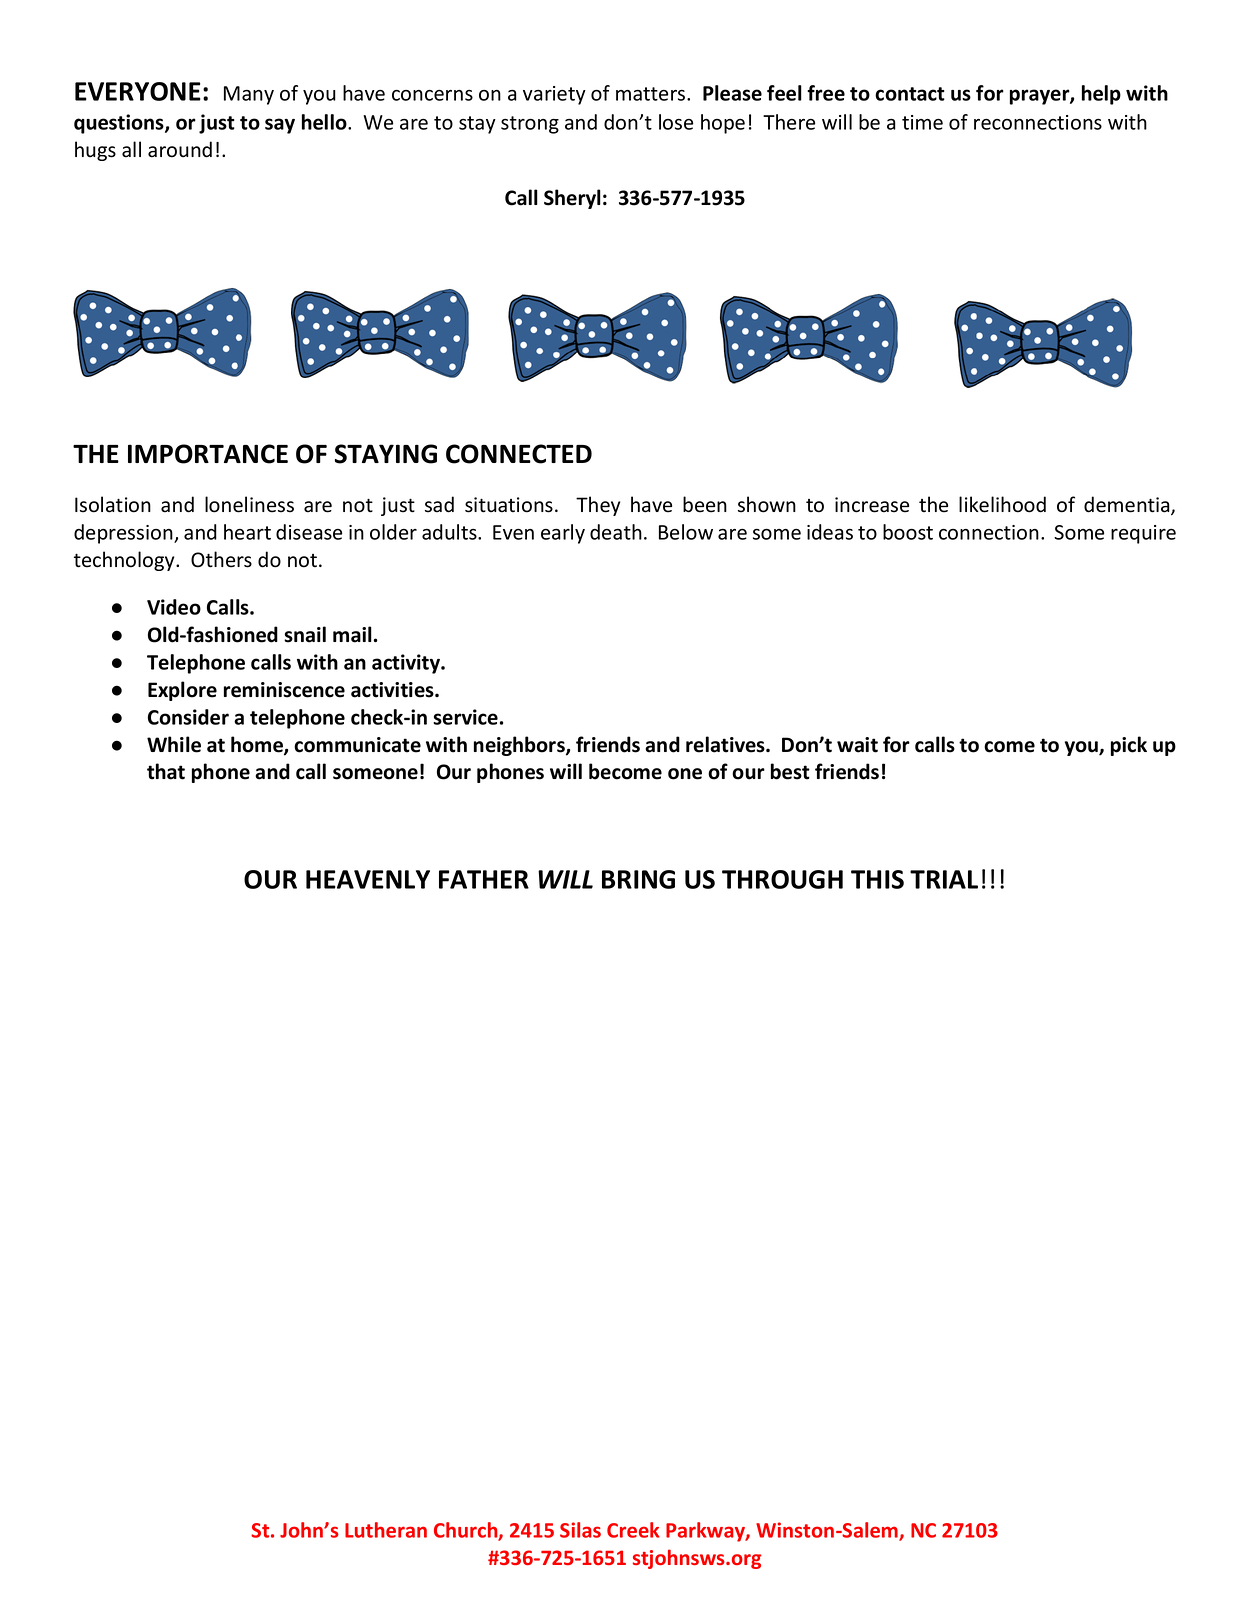  I want to click on time, so click(922, 122).
